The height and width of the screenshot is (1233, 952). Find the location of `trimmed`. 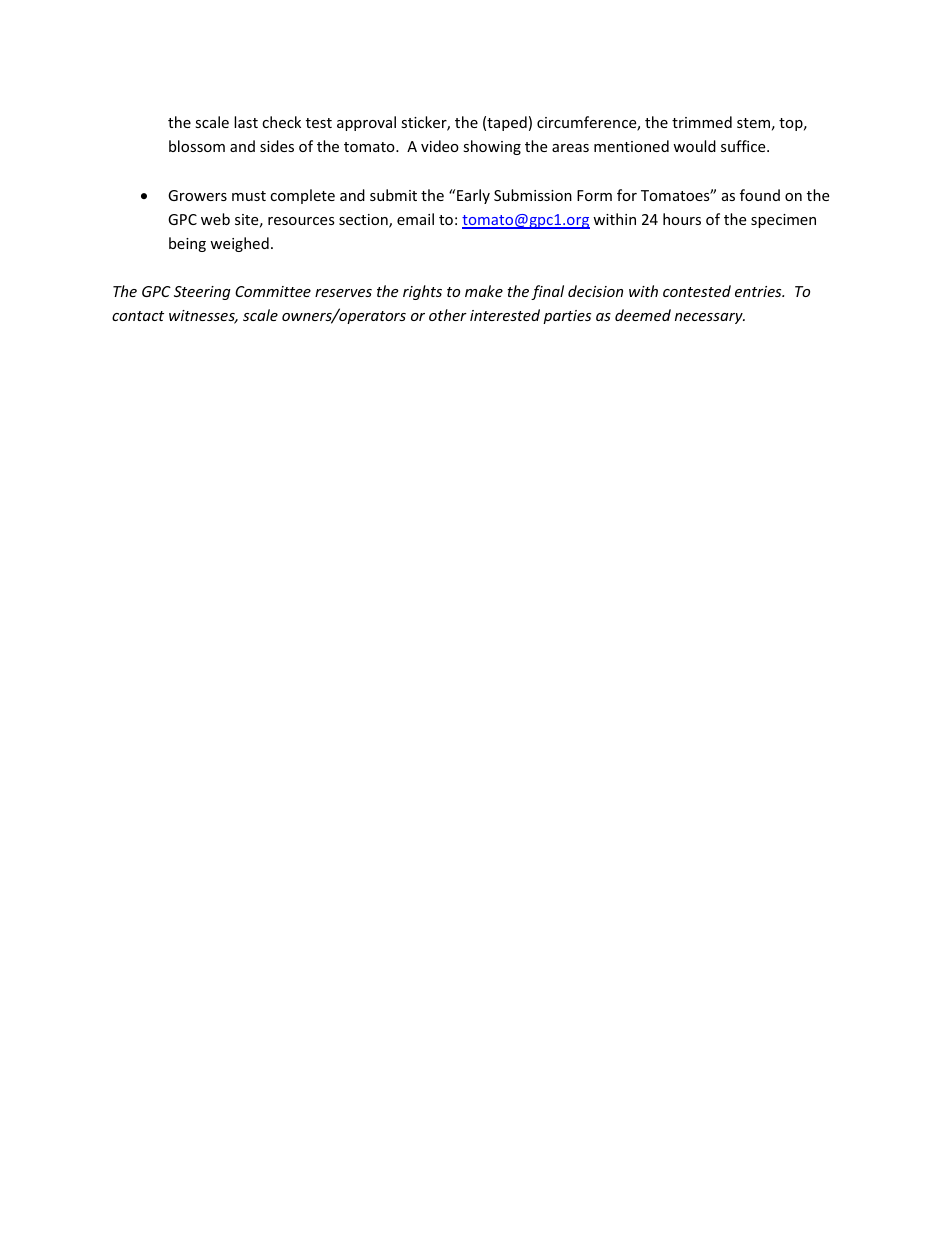

trimmed is located at coordinates (702, 122).
